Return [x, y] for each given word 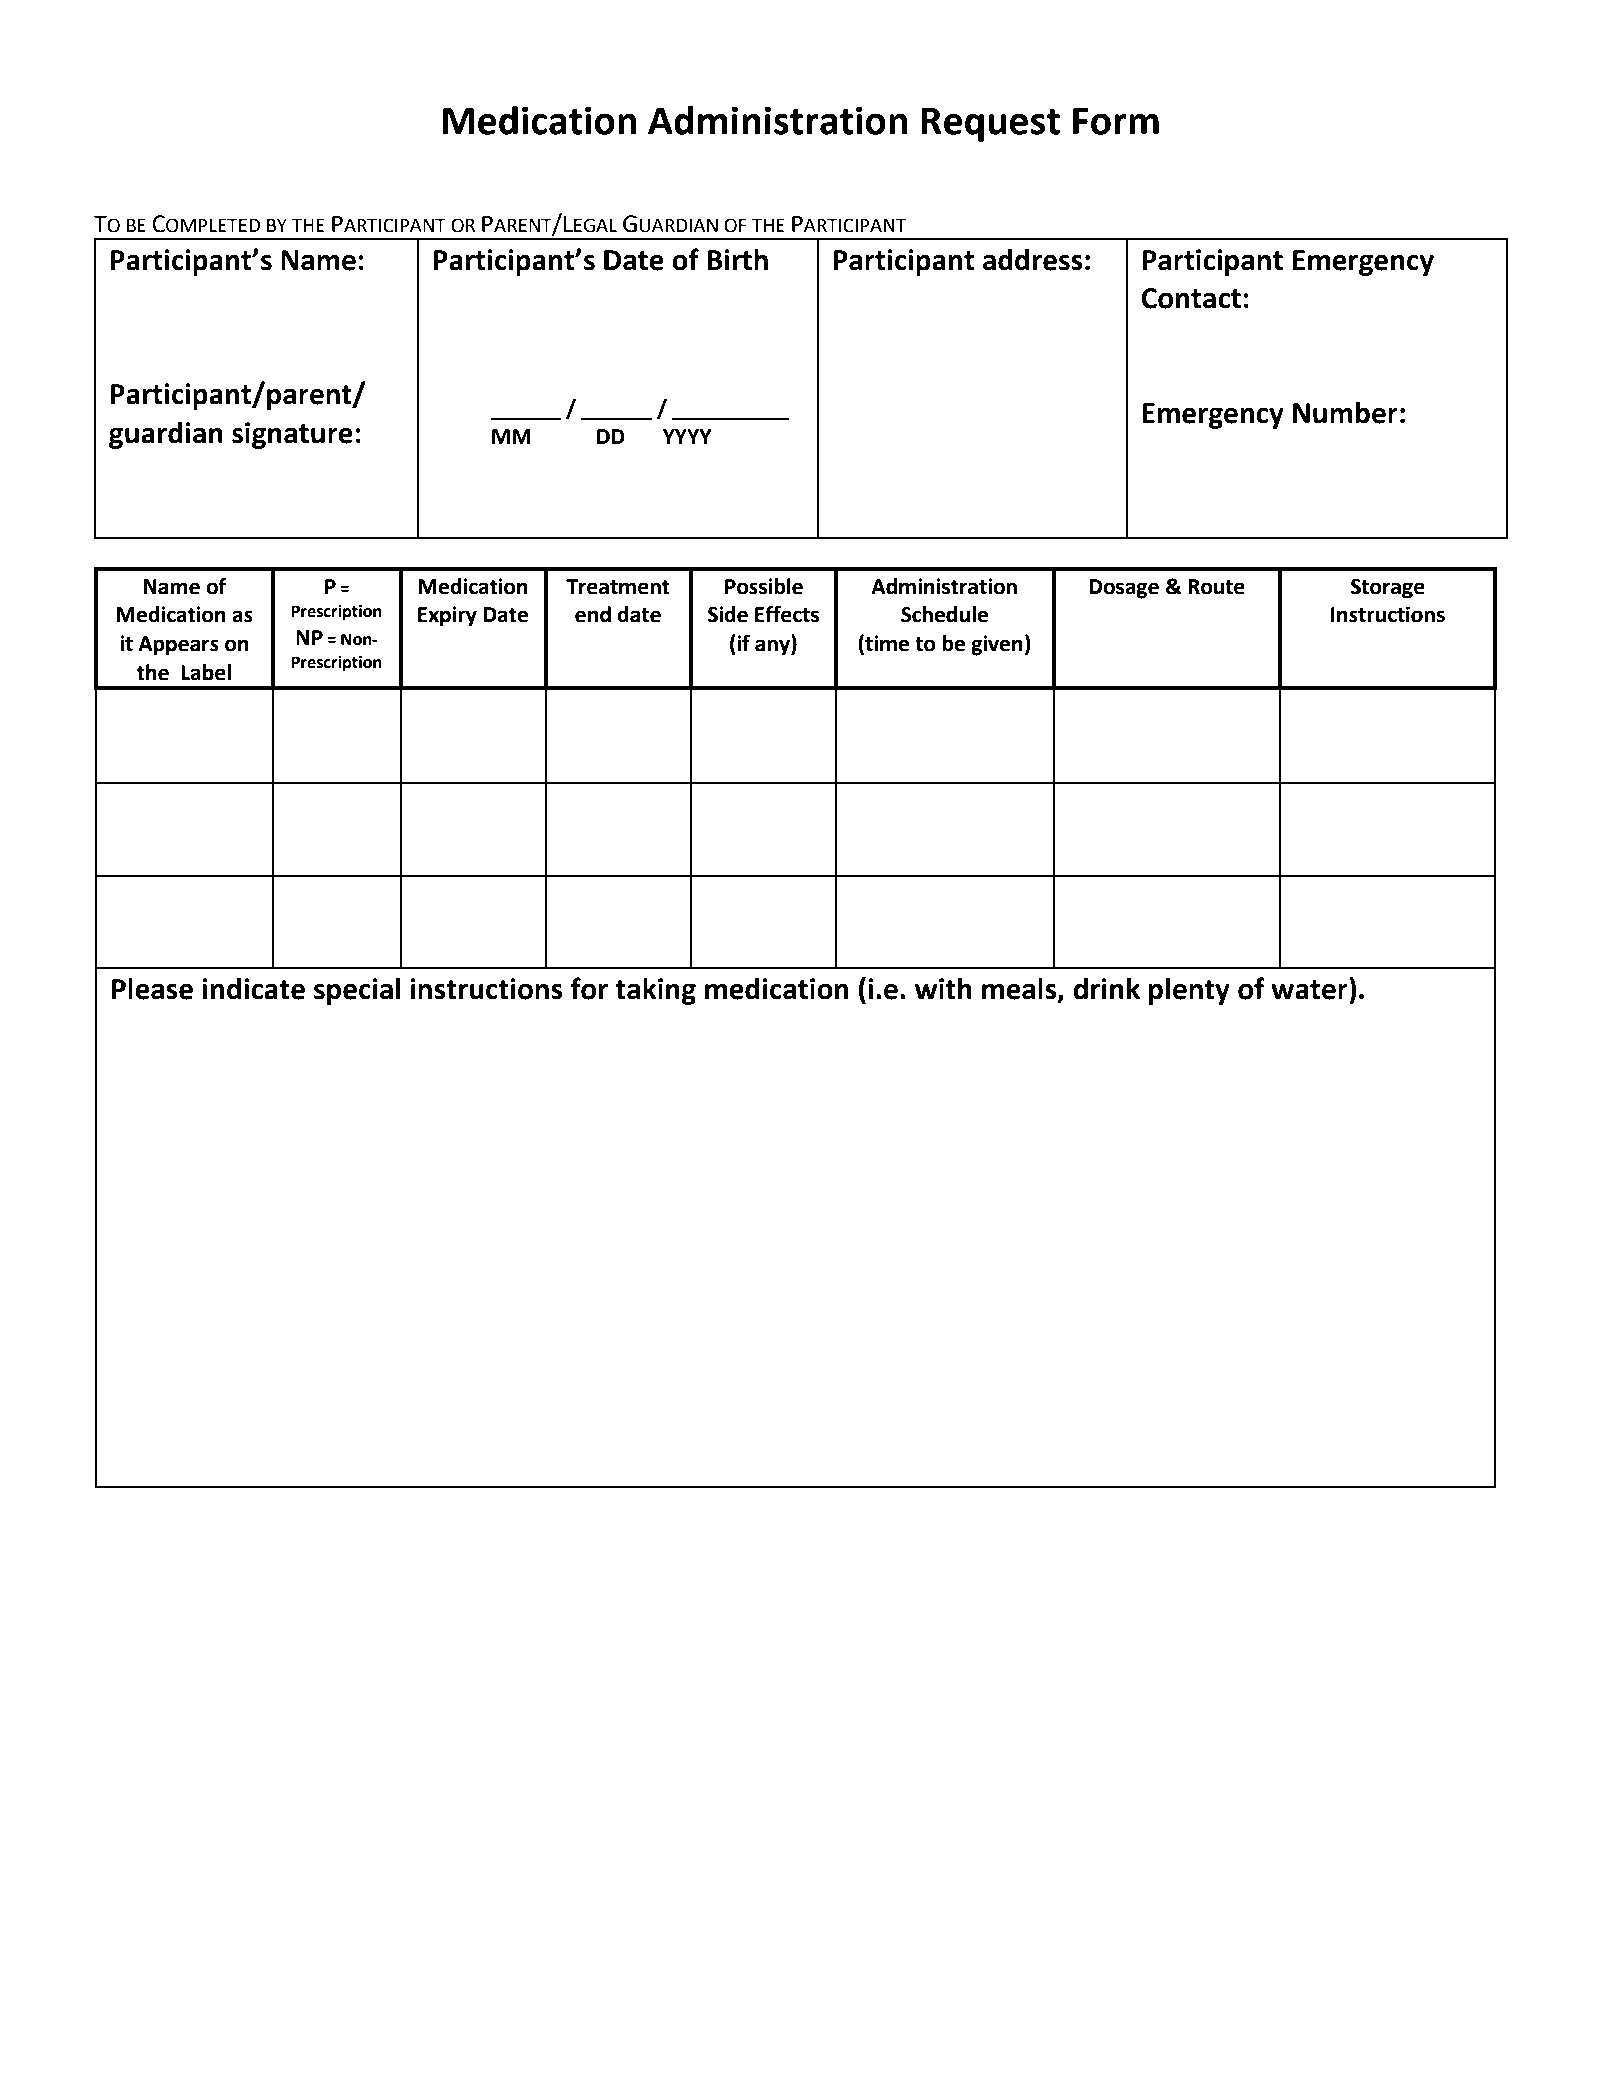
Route [1216, 587]
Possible [764, 586]
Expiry [447, 616]
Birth [737, 260]
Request [990, 125]
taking [655, 991]
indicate [253, 989]
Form [1116, 121]
